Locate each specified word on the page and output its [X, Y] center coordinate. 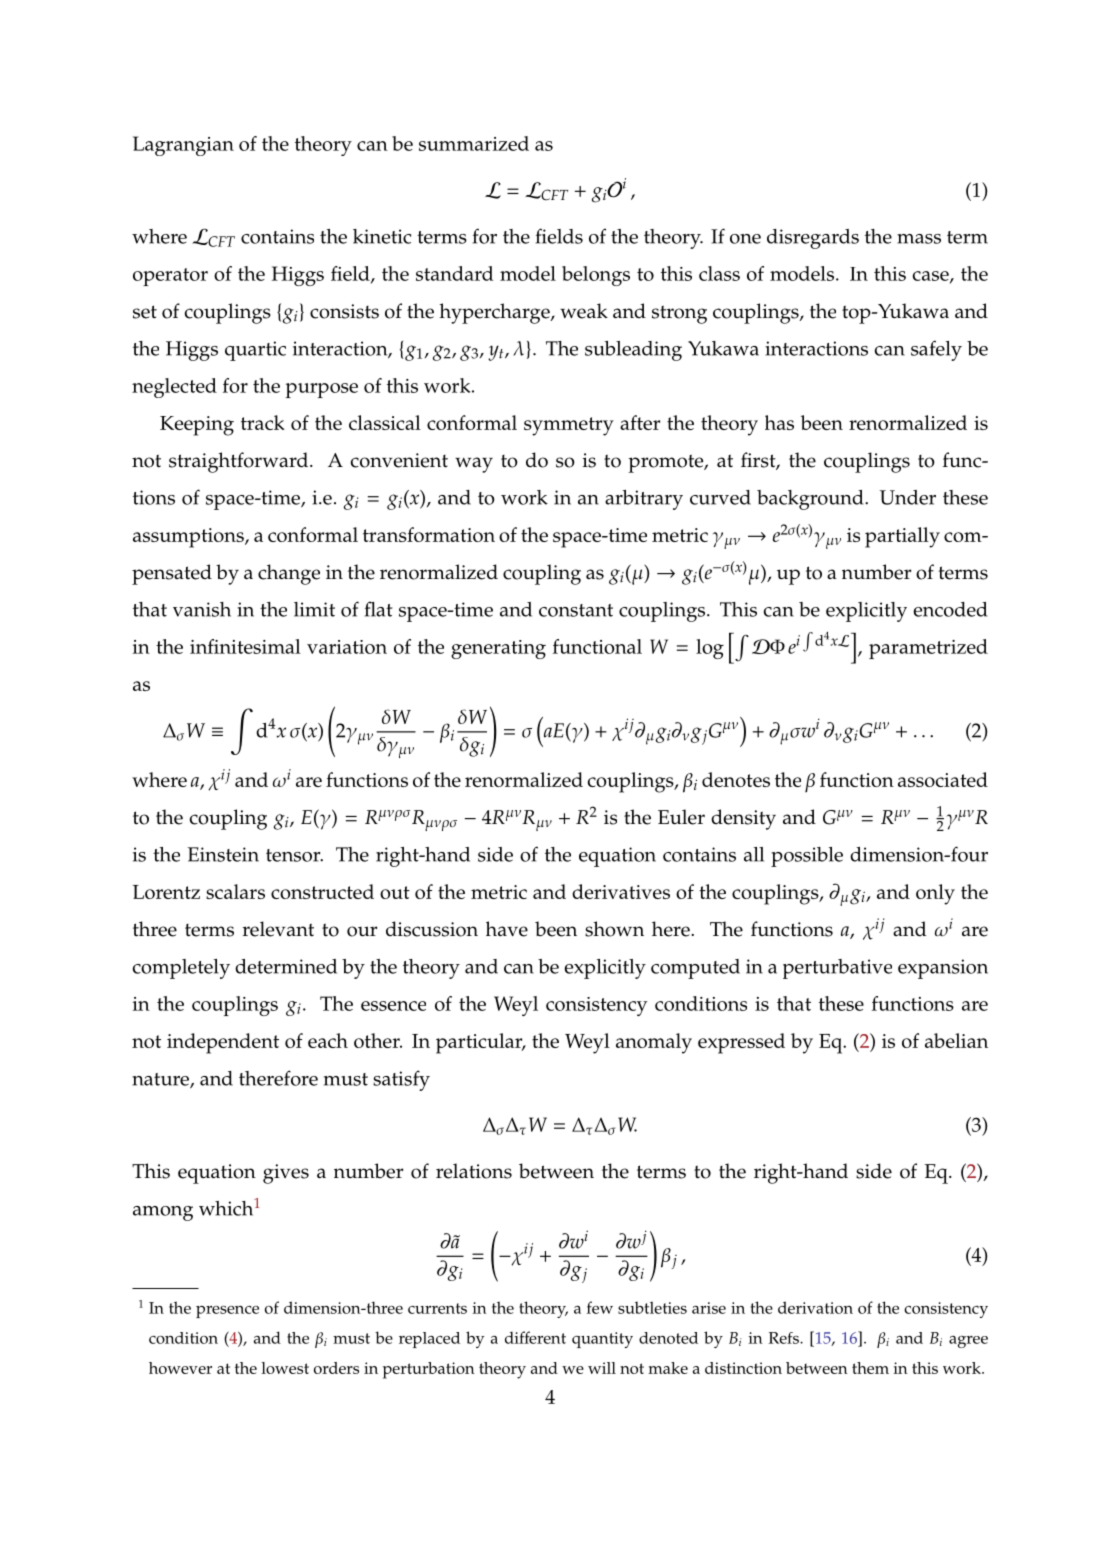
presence [227, 1312]
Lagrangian [183, 146]
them [870, 1368]
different [535, 1337]
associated [943, 779]
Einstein [223, 854]
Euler [681, 817]
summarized [474, 143]
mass [919, 239]
